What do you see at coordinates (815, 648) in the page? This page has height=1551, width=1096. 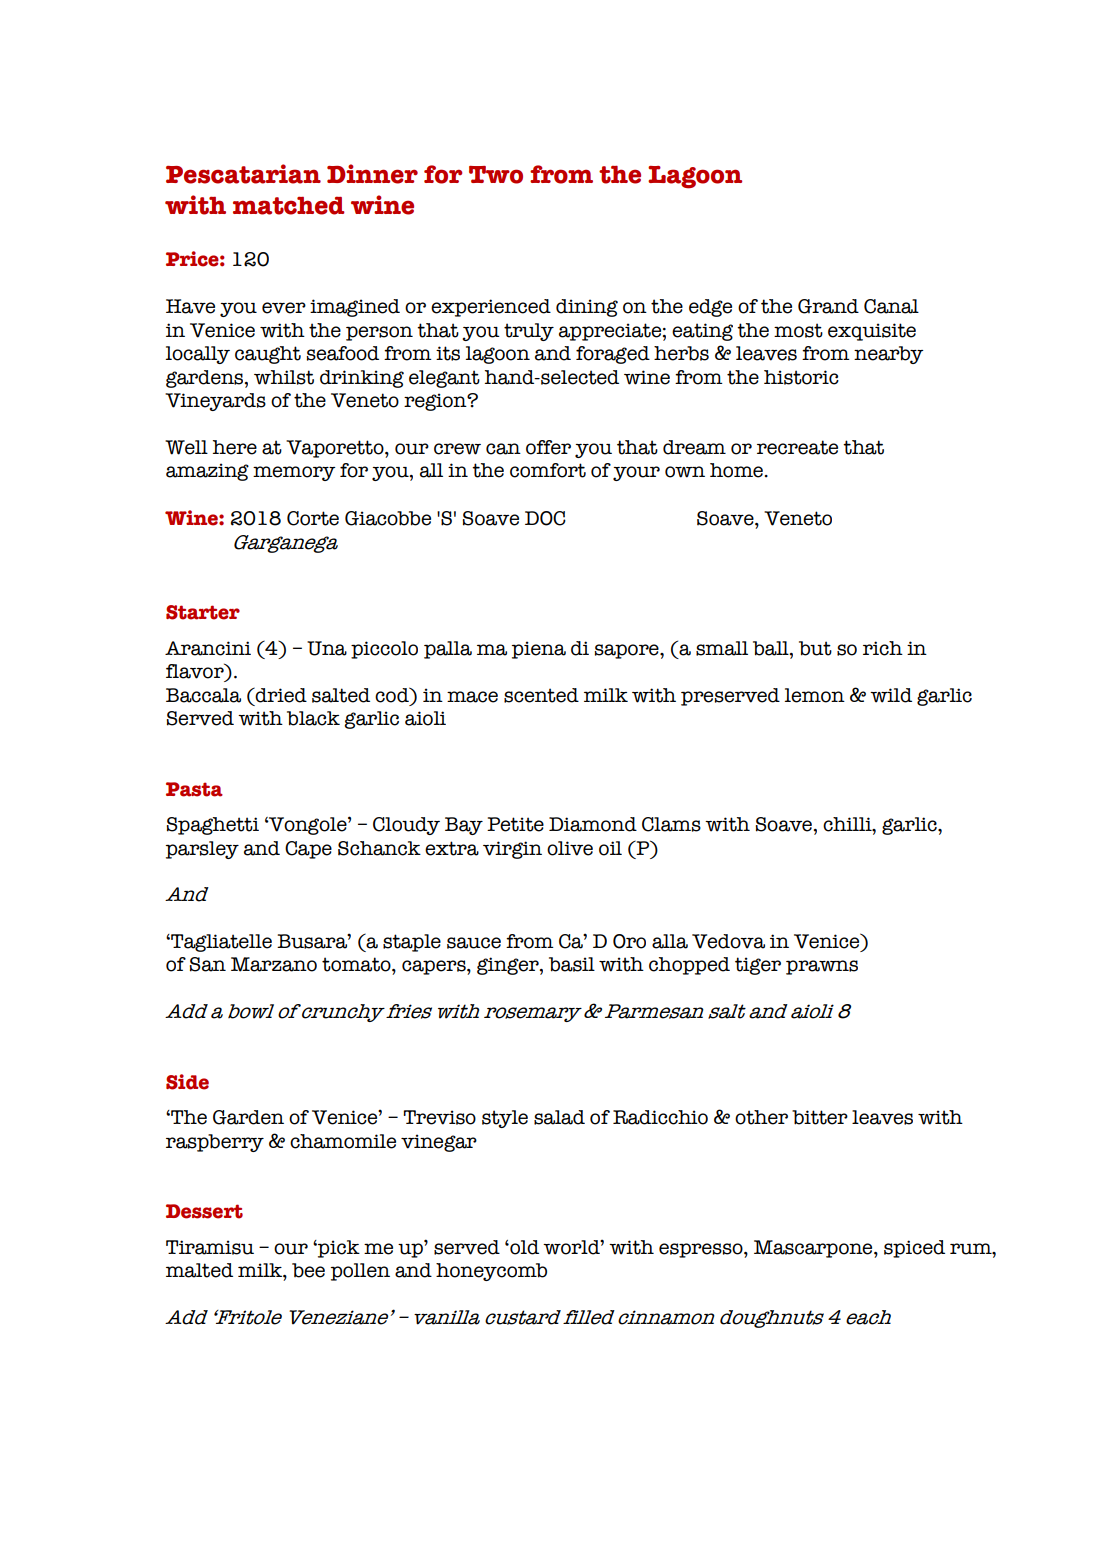 I see `but` at bounding box center [815, 648].
